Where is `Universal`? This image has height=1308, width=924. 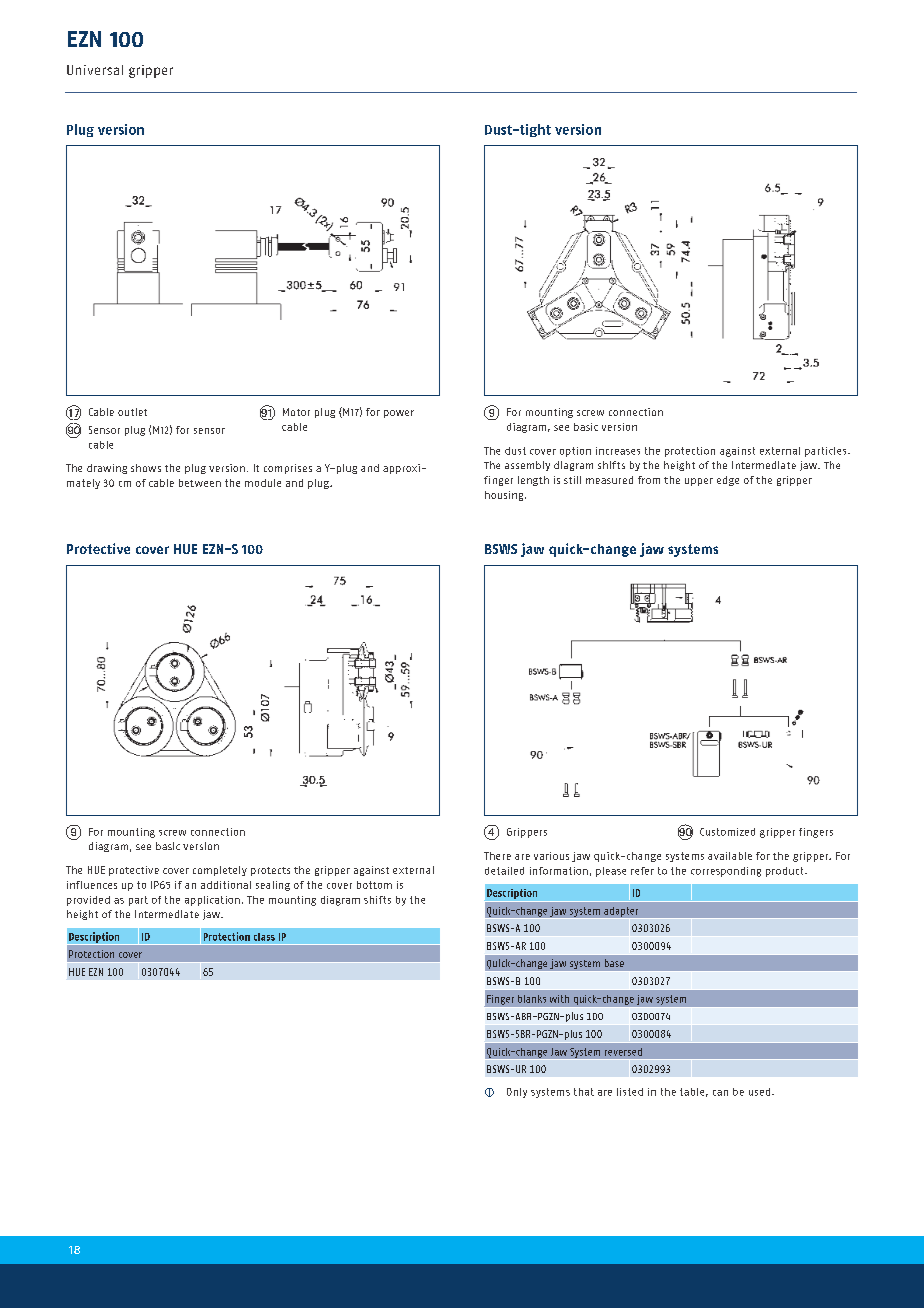 Universal is located at coordinates (95, 70).
